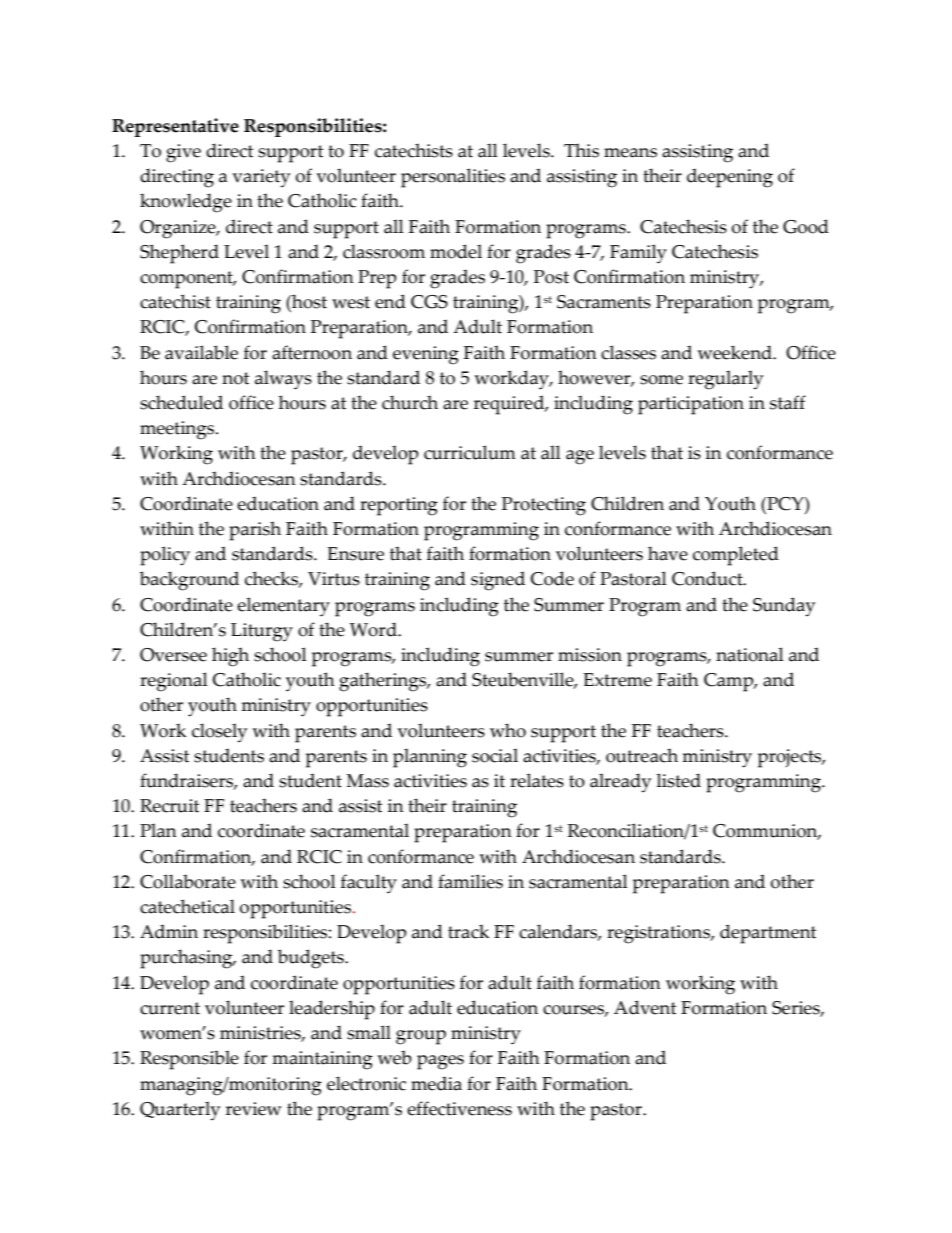  What do you see at coordinates (254, 1109) in the screenshot?
I see `review` at bounding box center [254, 1109].
